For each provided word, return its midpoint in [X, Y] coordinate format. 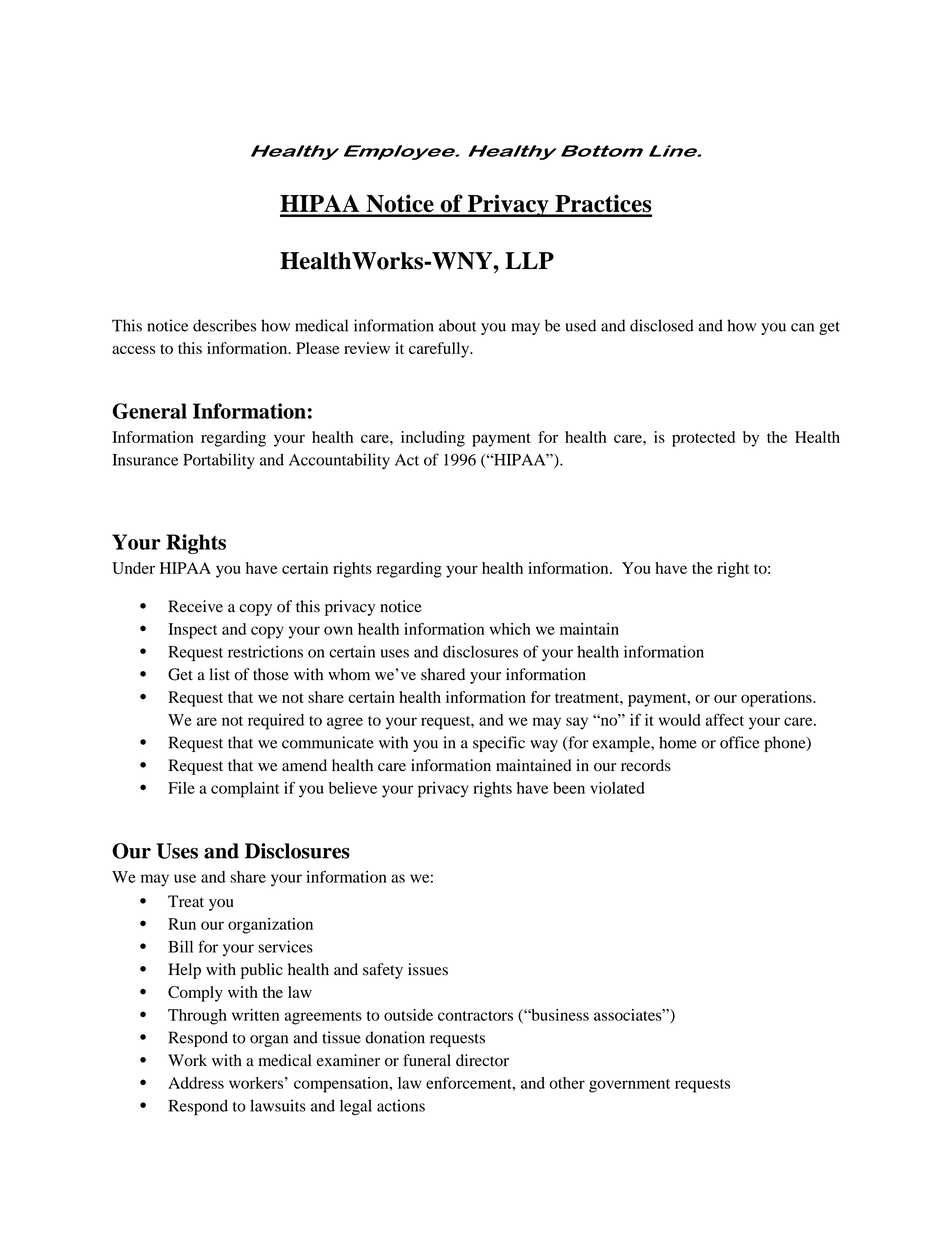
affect [725, 719]
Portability [219, 461]
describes [224, 325]
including [433, 439]
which [510, 629]
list [219, 674]
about [458, 325]
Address [196, 1083]
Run [182, 924]
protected [703, 439]
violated [617, 788]
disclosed [662, 325]
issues [428, 969]
